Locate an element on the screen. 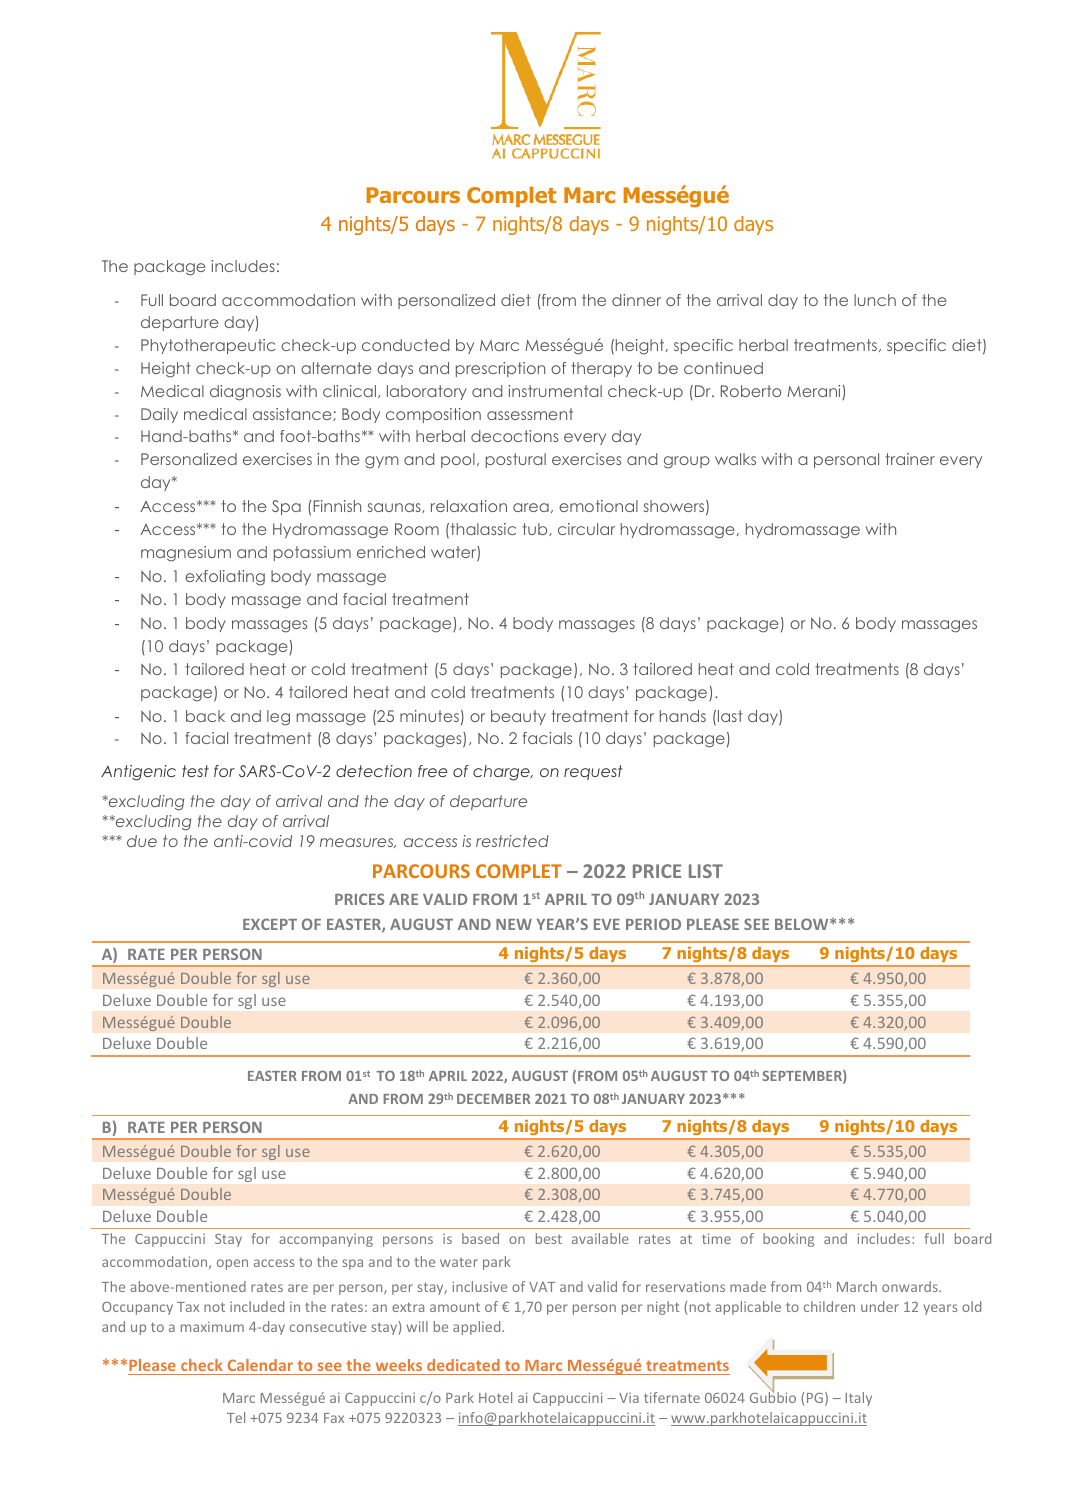  lunch is located at coordinates (875, 300).
